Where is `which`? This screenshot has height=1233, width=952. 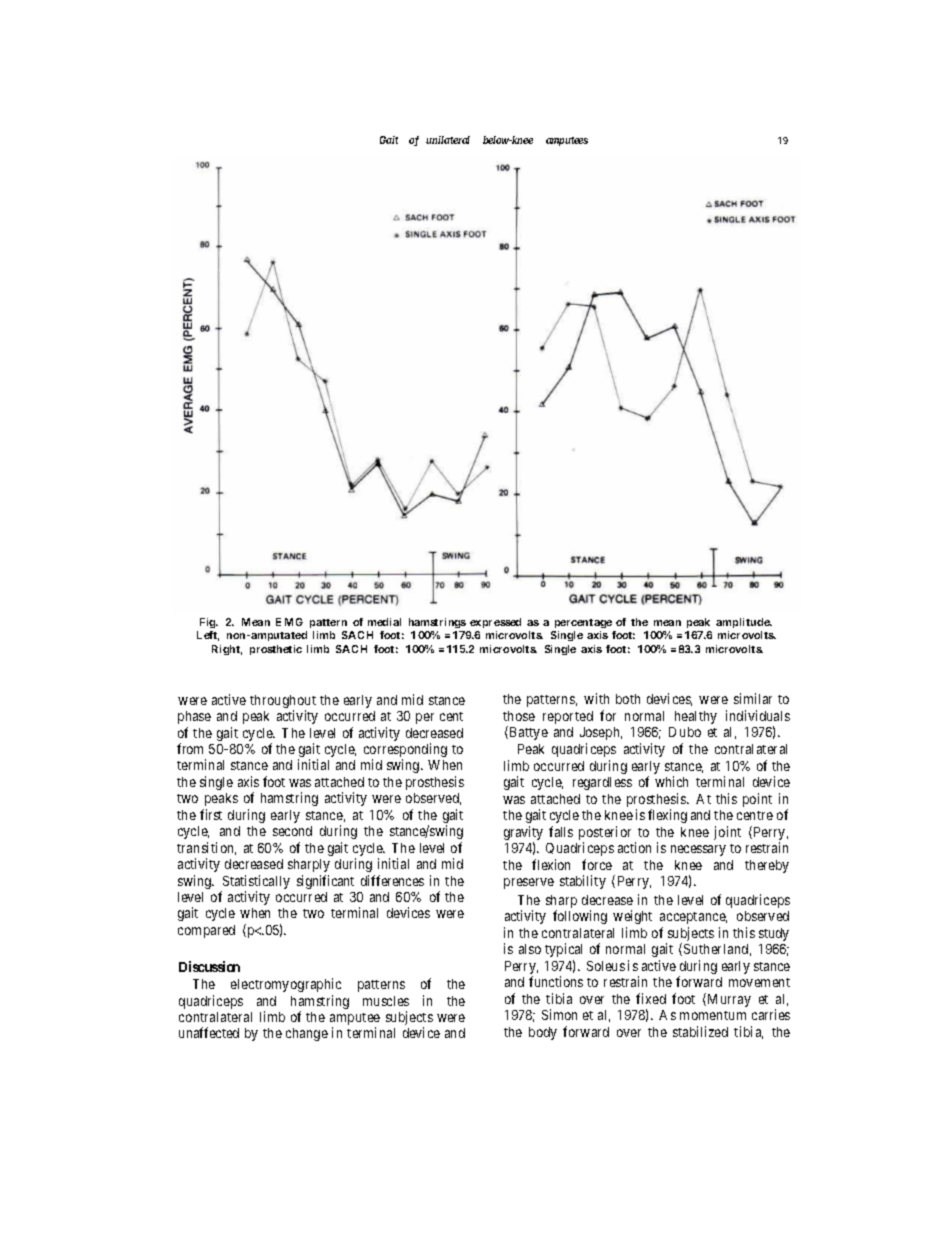
which is located at coordinates (671, 781).
